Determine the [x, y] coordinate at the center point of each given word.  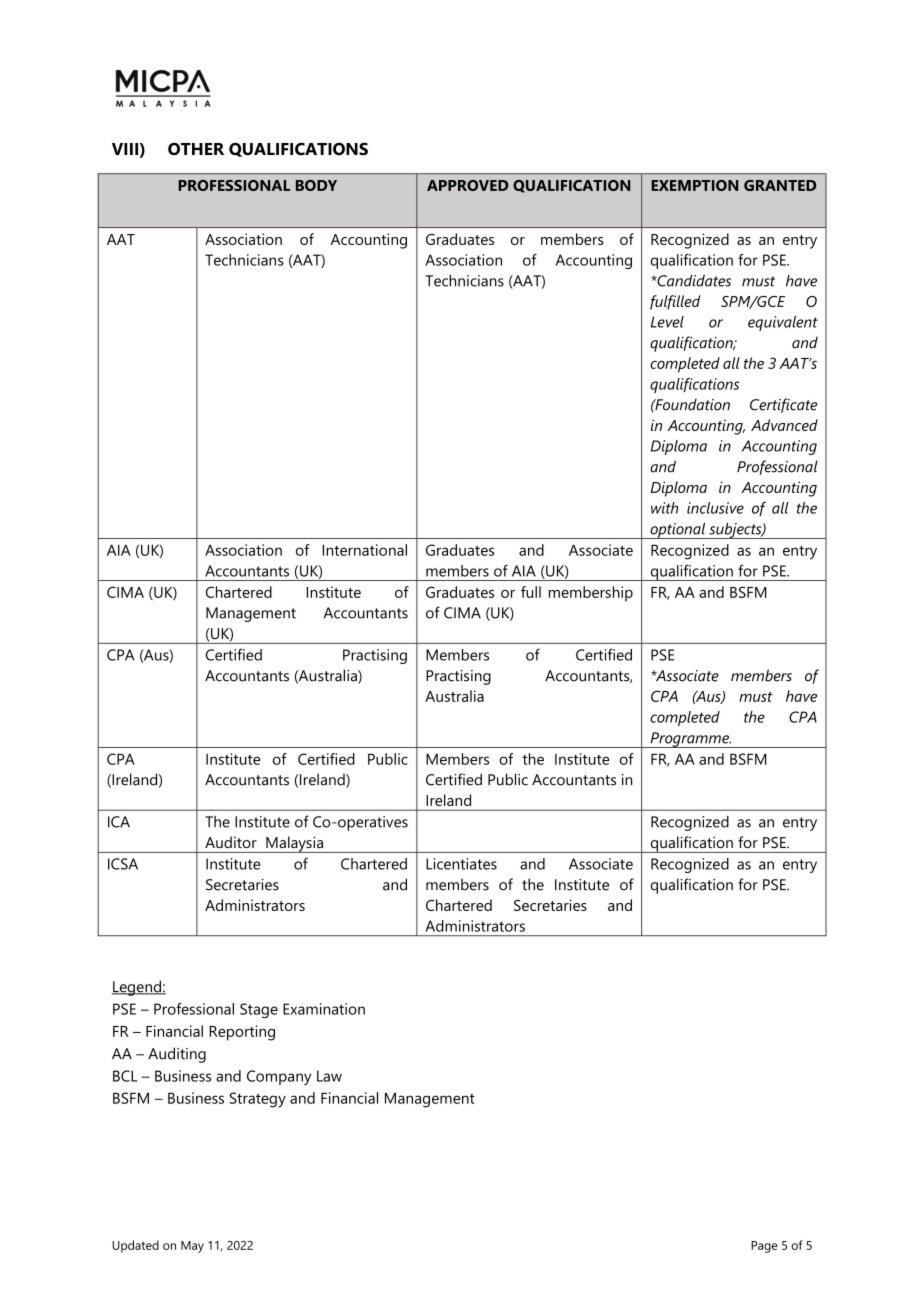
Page [764, 1247]
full [531, 592]
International [364, 550]
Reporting [242, 1033]
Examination [324, 1009]
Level [667, 322]
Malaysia [294, 844]
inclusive [715, 508]
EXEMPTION [694, 185]
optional [678, 530]
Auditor [231, 842]
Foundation [691, 404]
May [192, 1247]
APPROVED [467, 185]
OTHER [196, 149]
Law [329, 1076]
